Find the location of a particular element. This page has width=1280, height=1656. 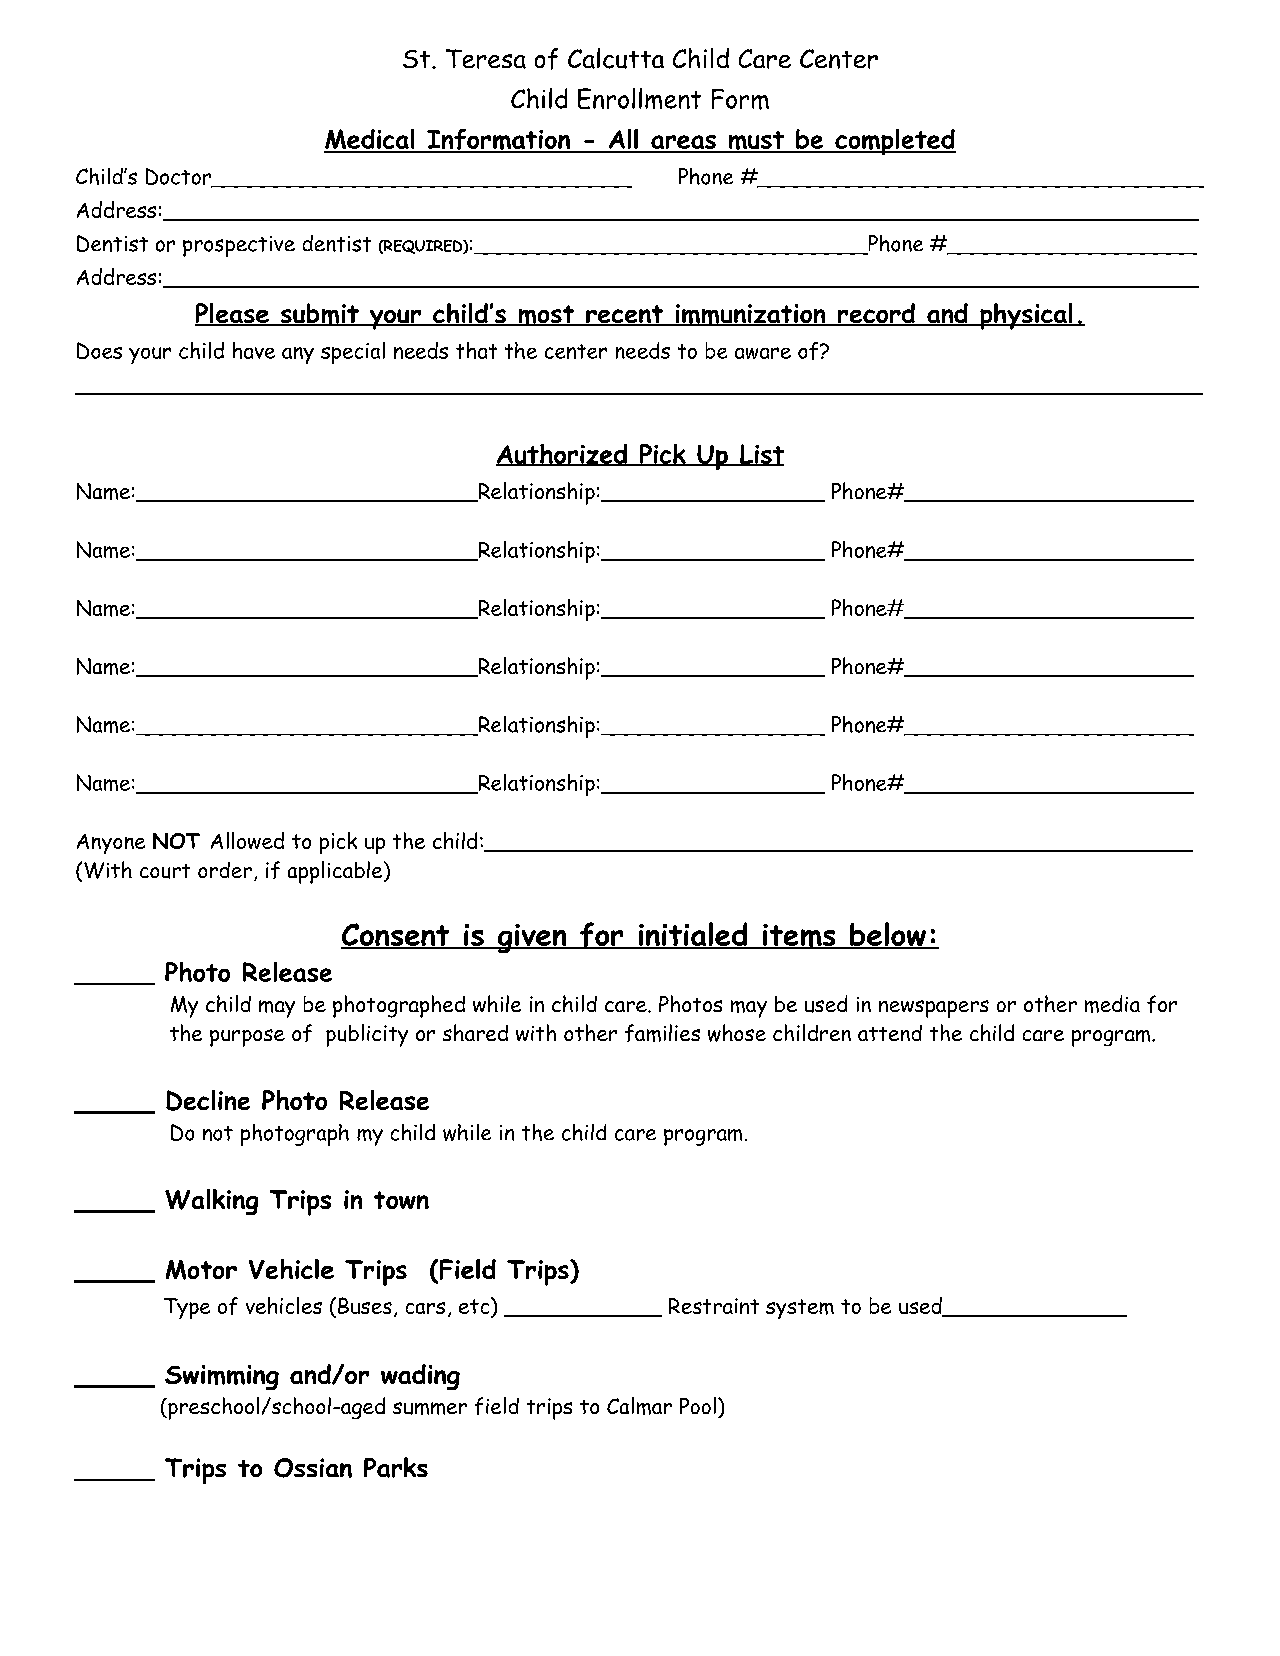

Decline is located at coordinates (208, 1100).
